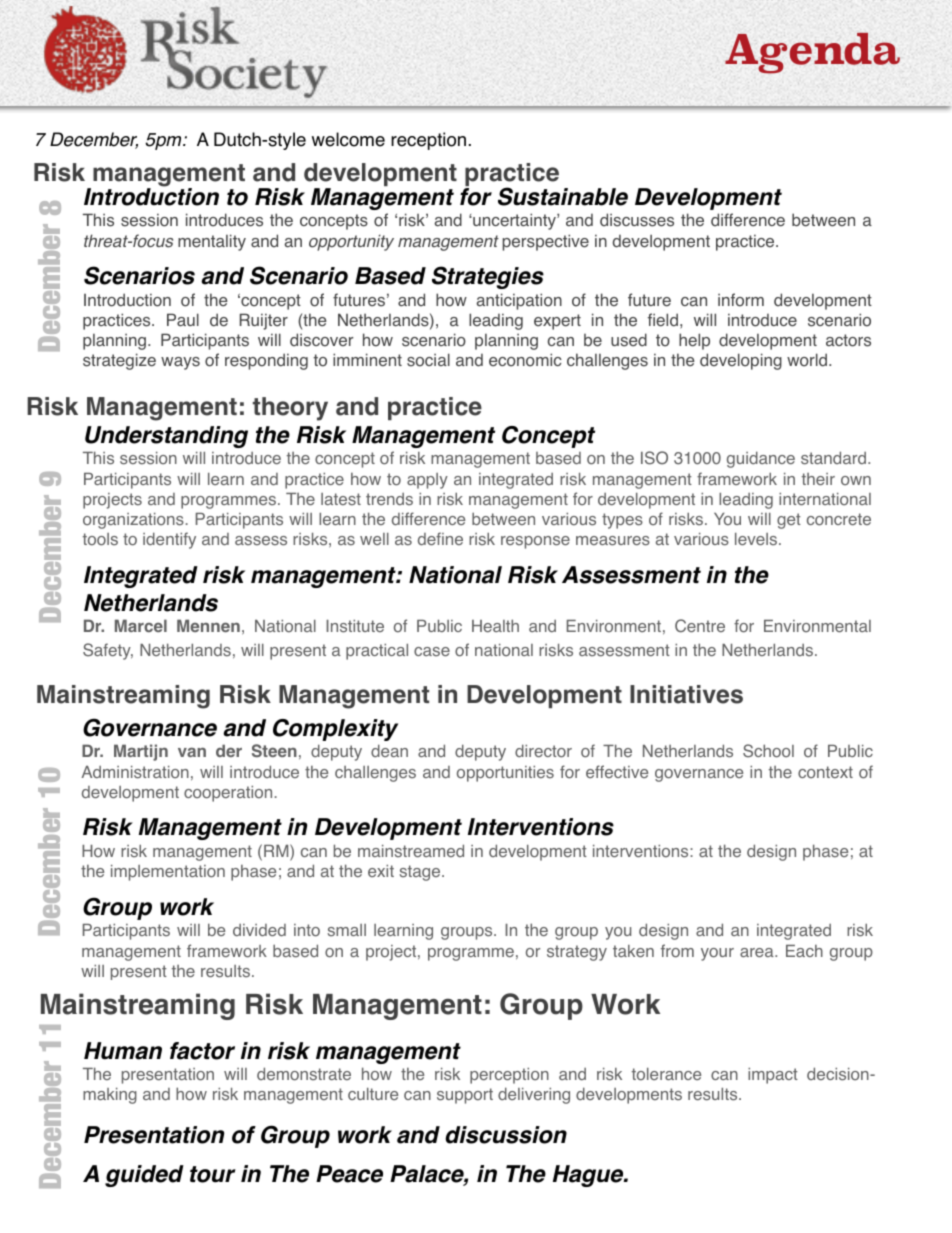  Describe the element at coordinates (213, 1174) in the screenshot. I see `tour` at that location.
